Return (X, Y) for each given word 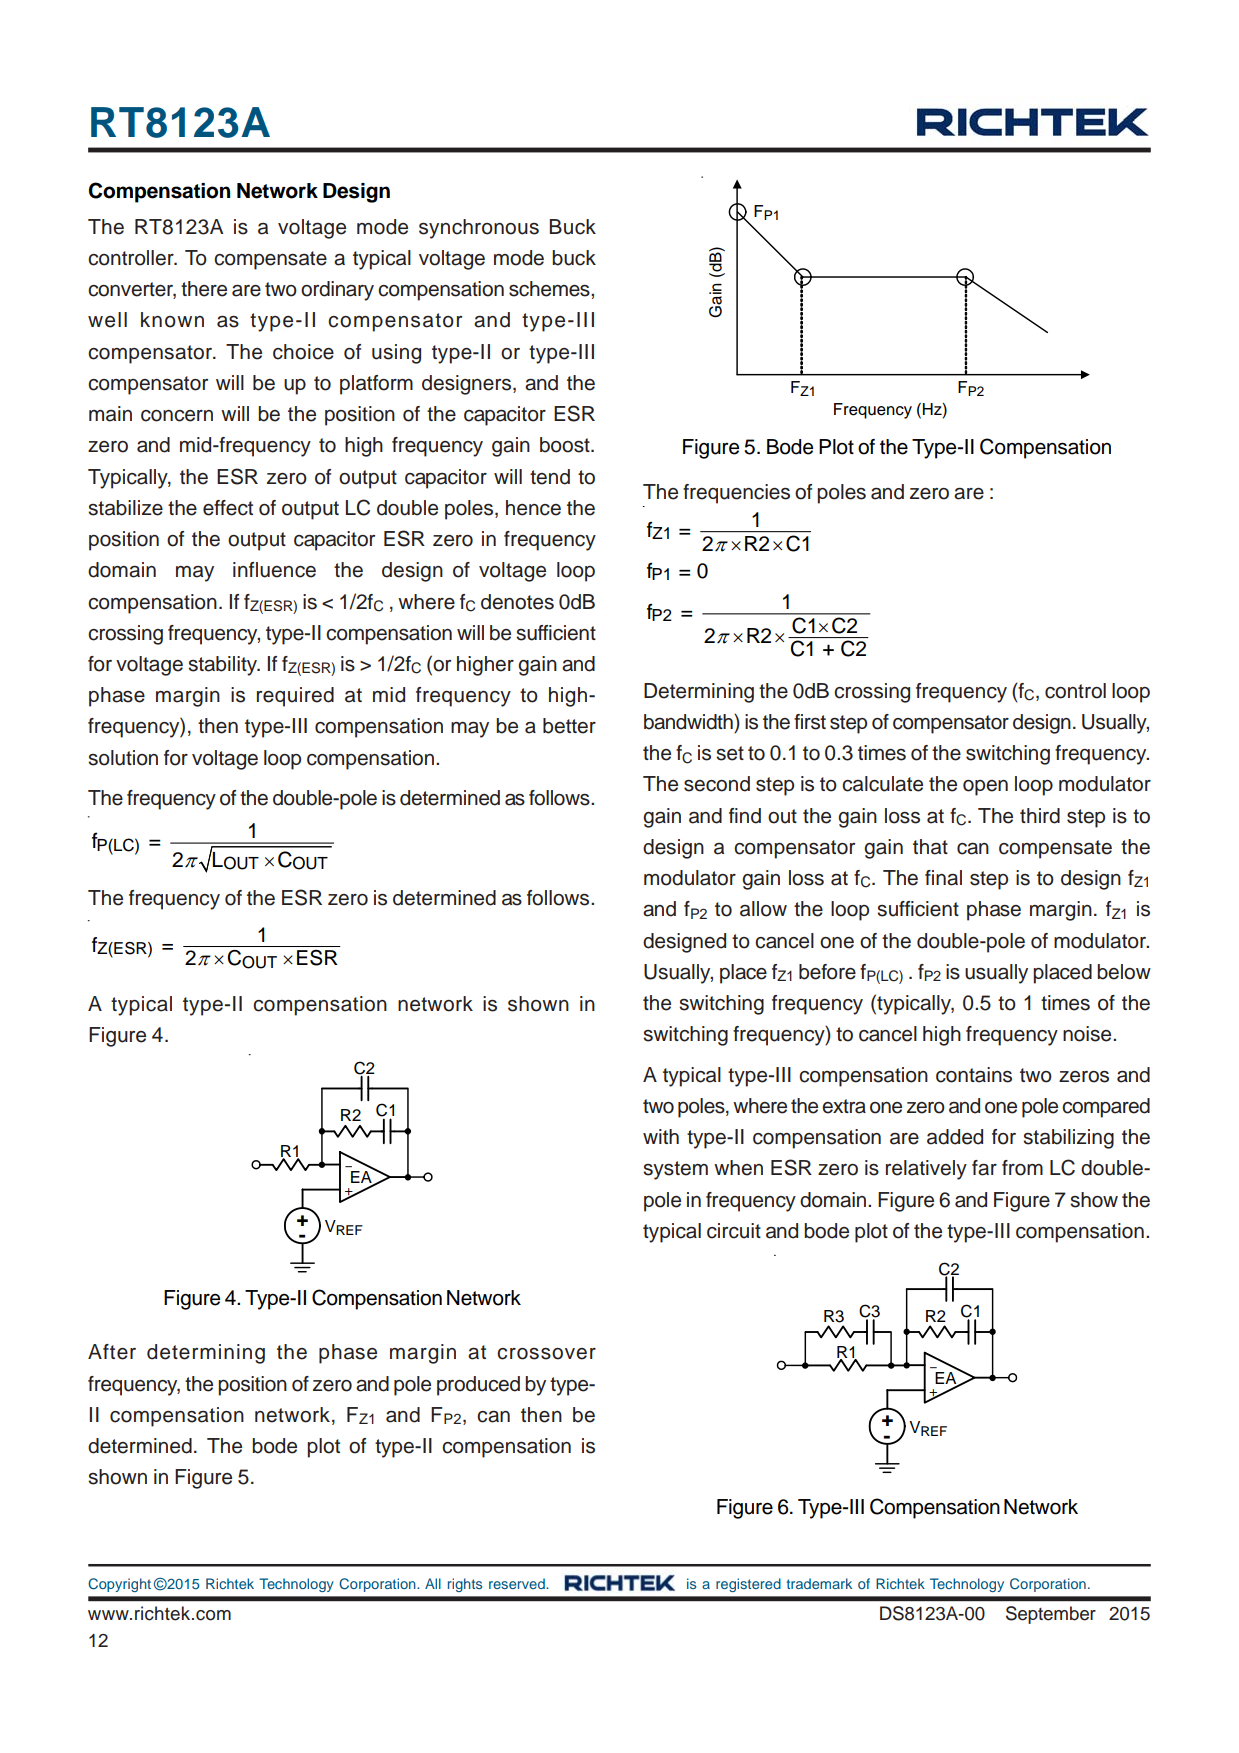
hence (533, 508)
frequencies (736, 494)
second (717, 784)
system (675, 1170)
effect (228, 508)
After (112, 1352)
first (810, 722)
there (204, 289)
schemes (550, 289)
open (985, 788)
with (661, 1136)
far (984, 1168)
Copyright (119, 1585)
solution (123, 758)
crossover (546, 1354)
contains (974, 1075)
